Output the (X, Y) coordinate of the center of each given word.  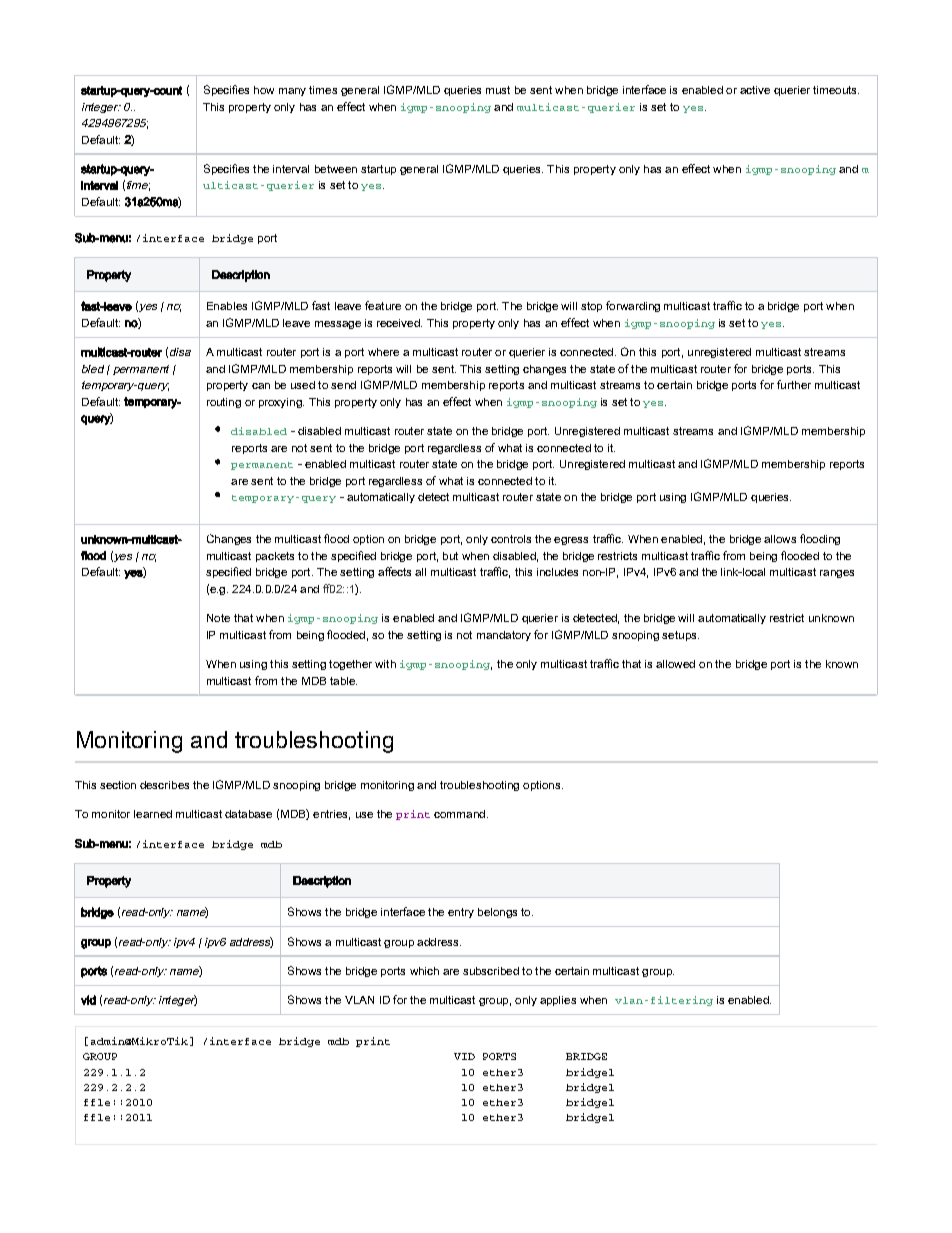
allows (780, 539)
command (459, 814)
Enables (227, 306)
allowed (675, 664)
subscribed (491, 971)
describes (164, 785)
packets (275, 557)
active (755, 90)
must (498, 90)
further (794, 384)
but (450, 556)
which (424, 971)
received (399, 323)
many (292, 92)
